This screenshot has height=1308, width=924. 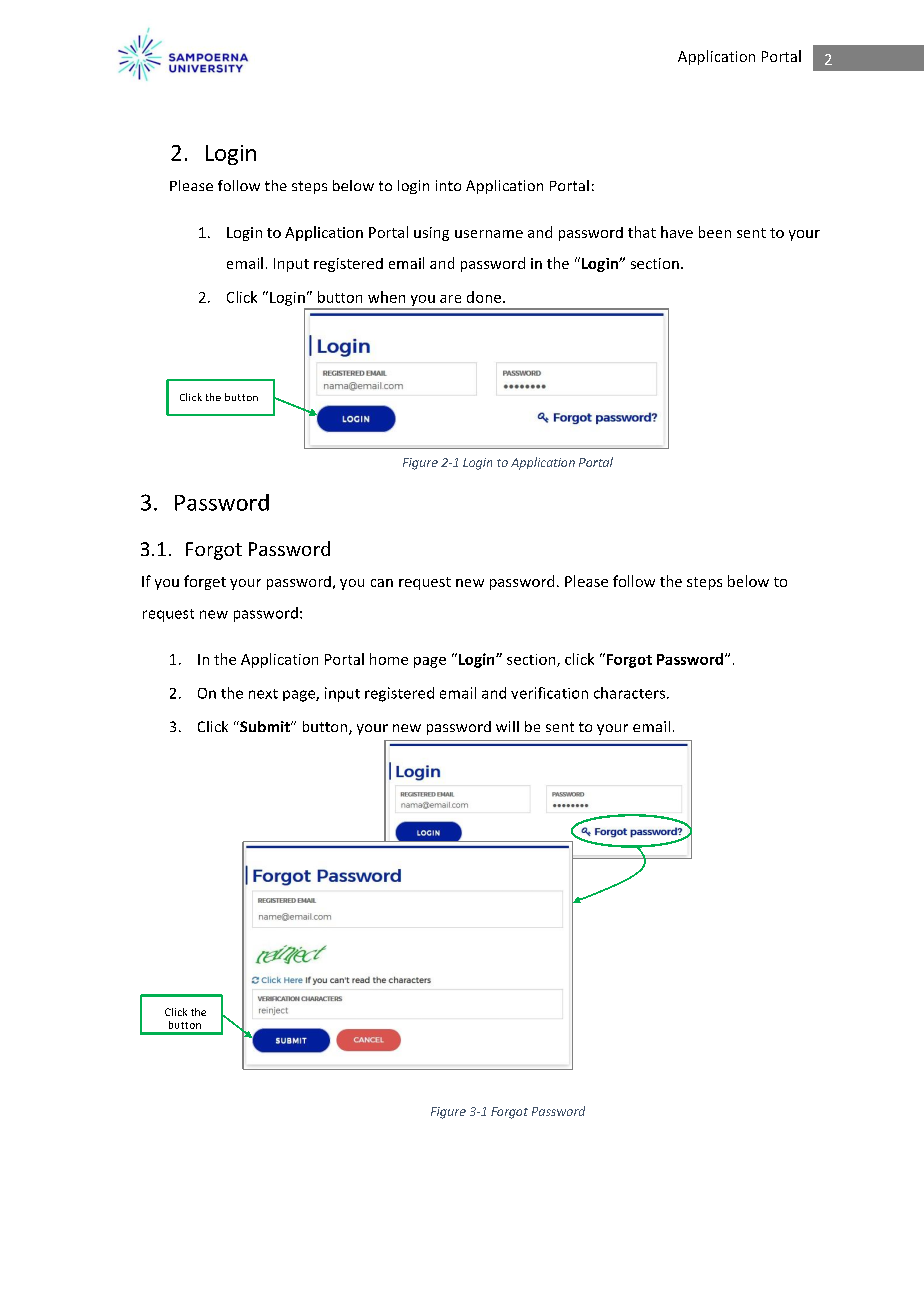 What do you see at coordinates (431, 234) in the screenshot?
I see `using` at bounding box center [431, 234].
